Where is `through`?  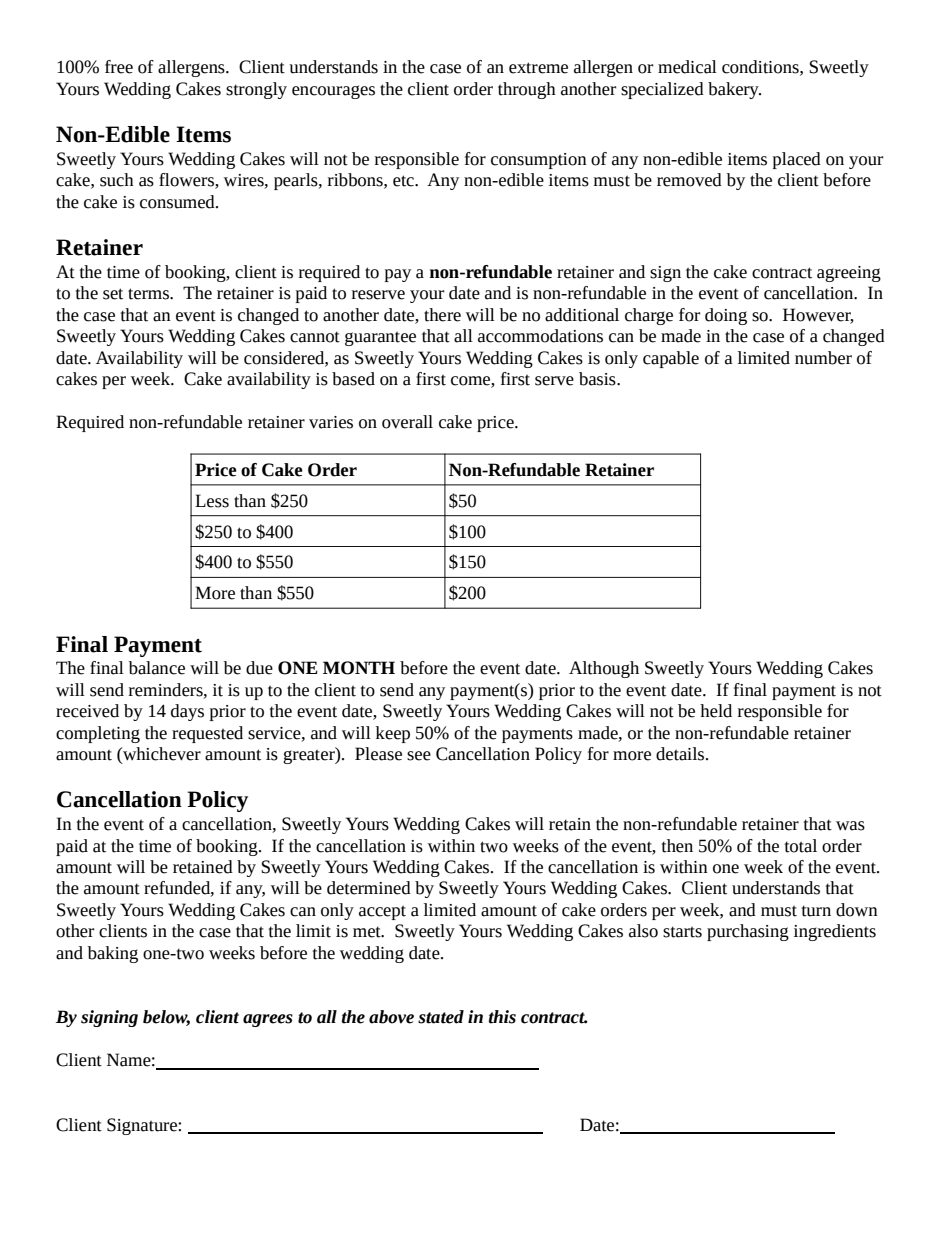
through is located at coordinates (527, 90).
